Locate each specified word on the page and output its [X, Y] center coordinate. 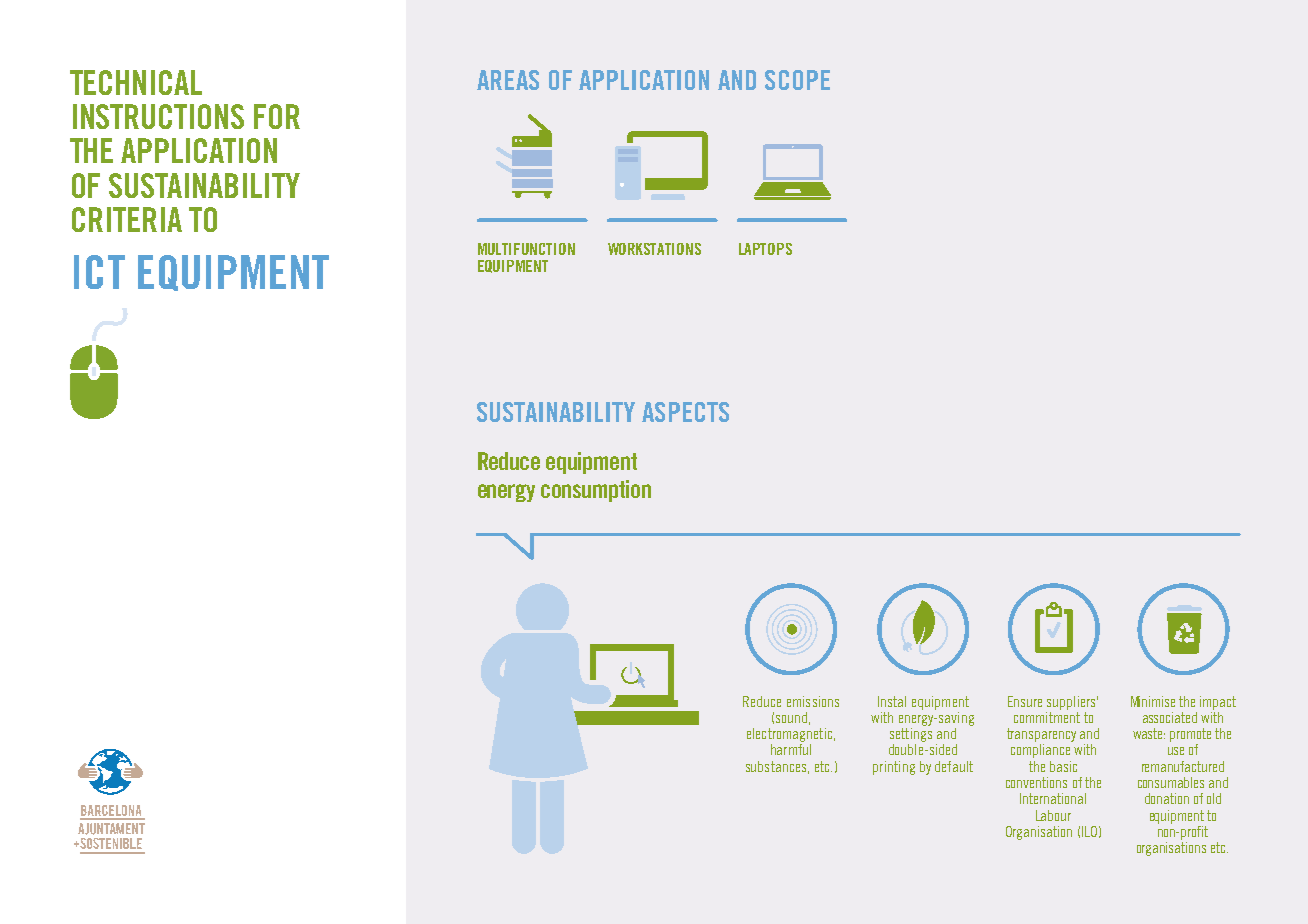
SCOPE [797, 80]
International [1053, 798]
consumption [596, 491]
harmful [791, 749]
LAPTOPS [765, 249]
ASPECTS [685, 412]
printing [894, 768]
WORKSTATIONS [654, 249]
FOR [277, 116]
